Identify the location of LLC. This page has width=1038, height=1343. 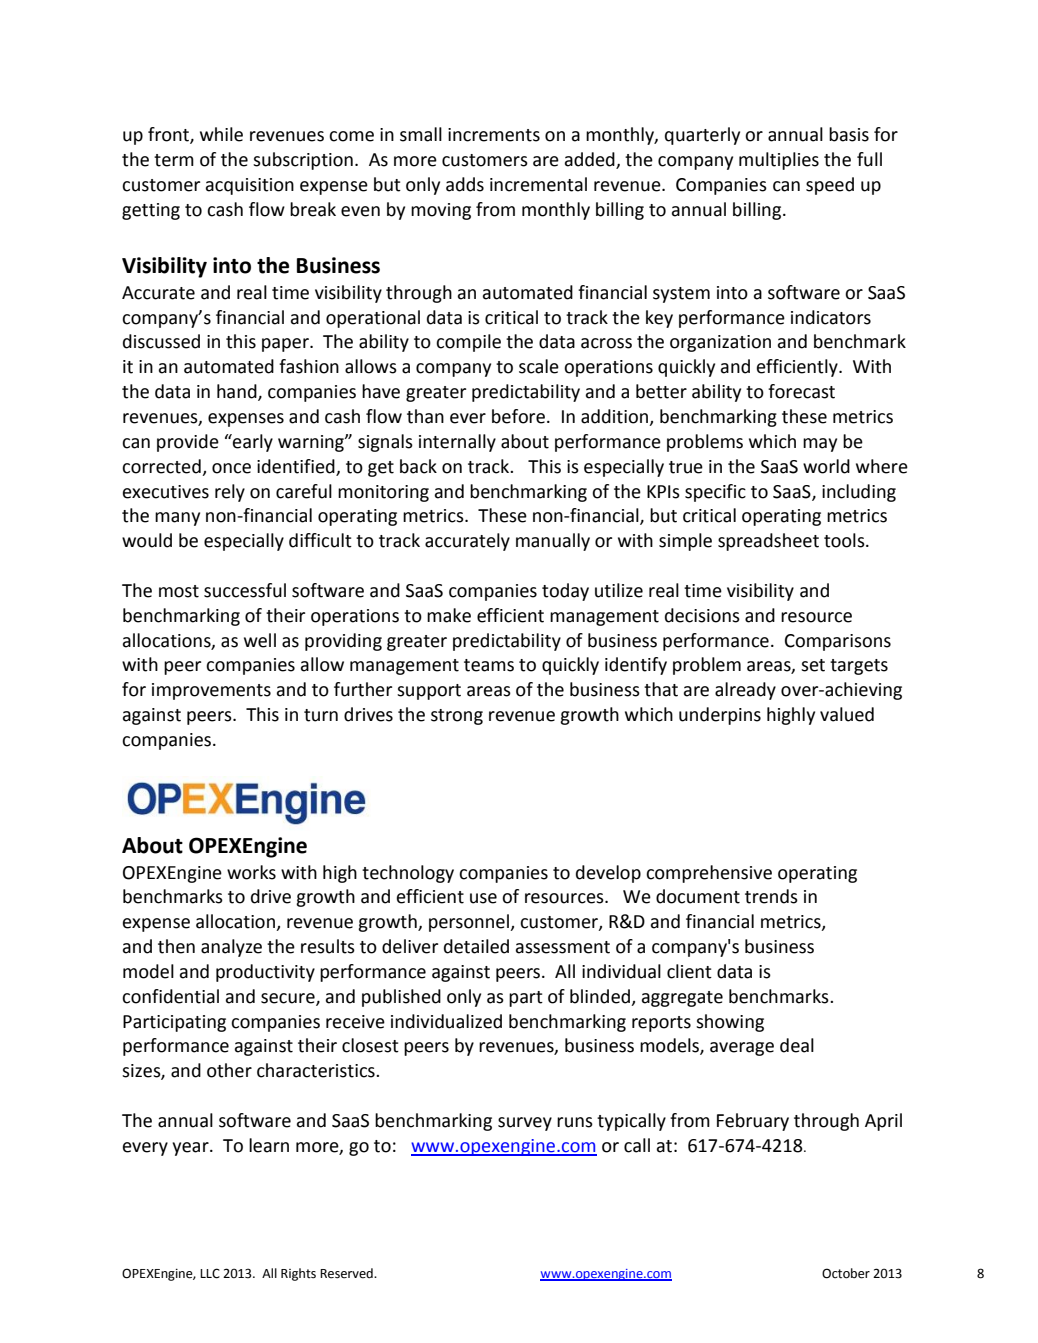
(210, 1273).
